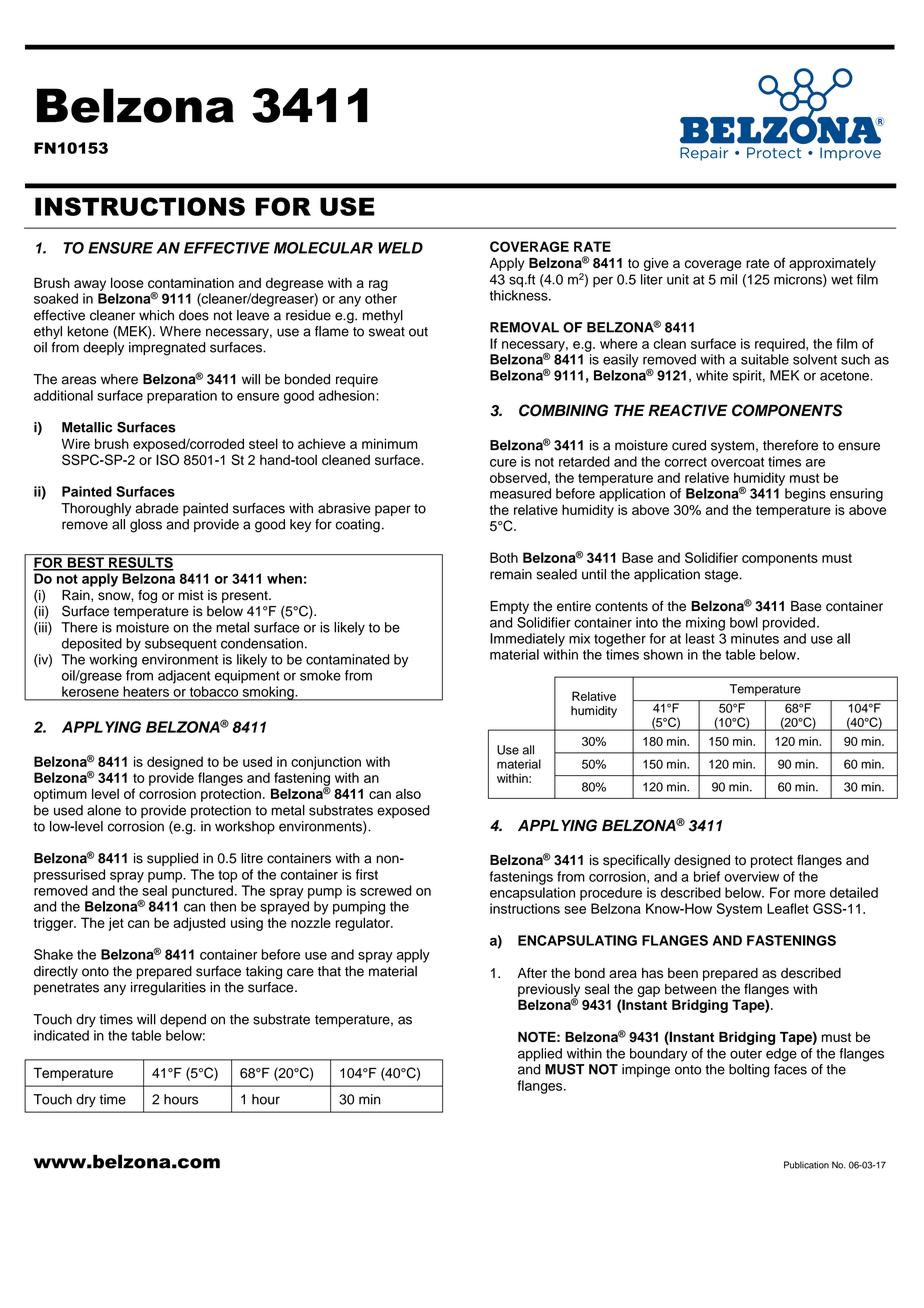 The height and width of the screenshot is (1308, 924). What do you see at coordinates (393, 510) in the screenshot?
I see `paper` at bounding box center [393, 510].
